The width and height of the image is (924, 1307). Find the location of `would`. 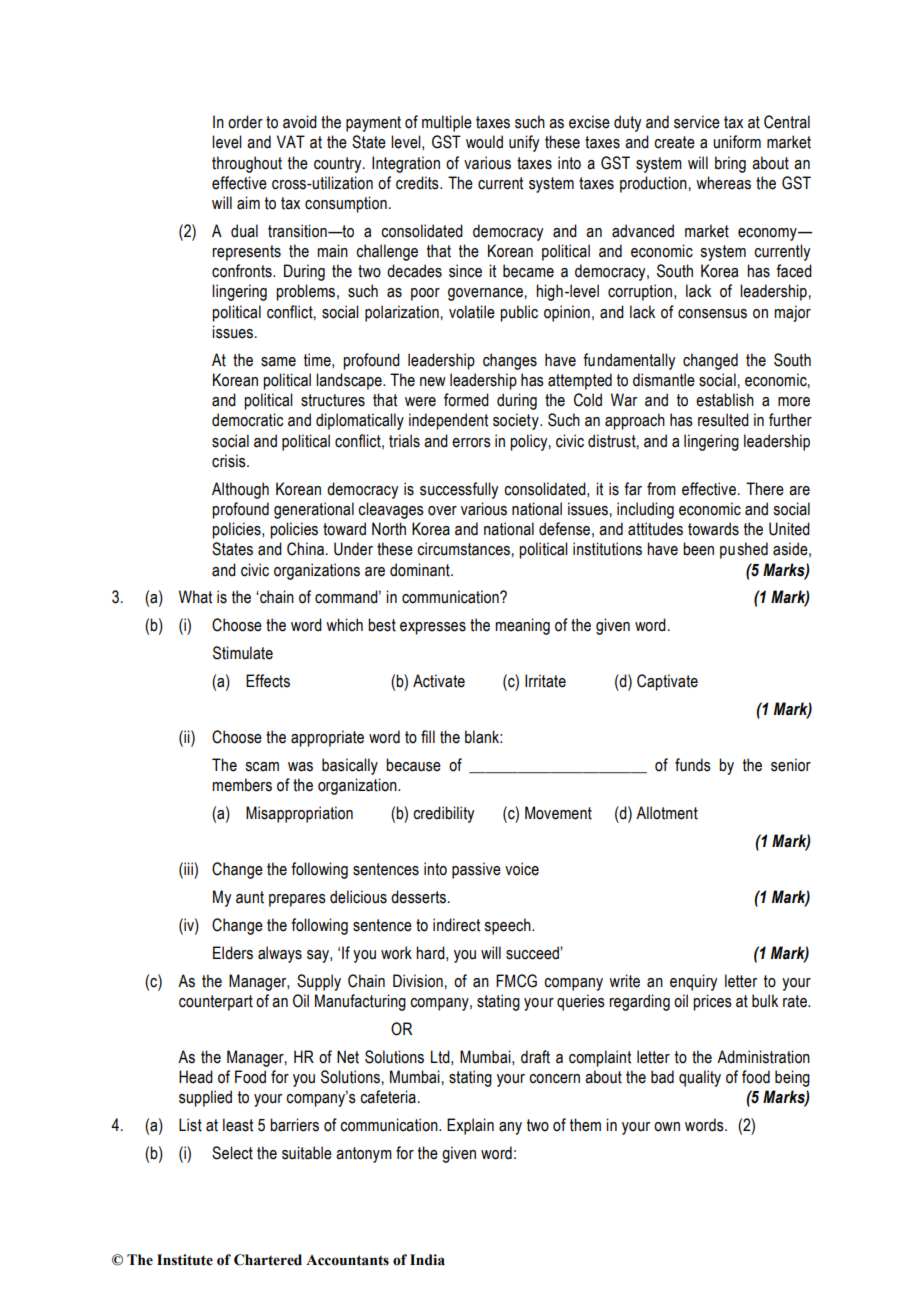

would is located at coordinates (484, 142).
